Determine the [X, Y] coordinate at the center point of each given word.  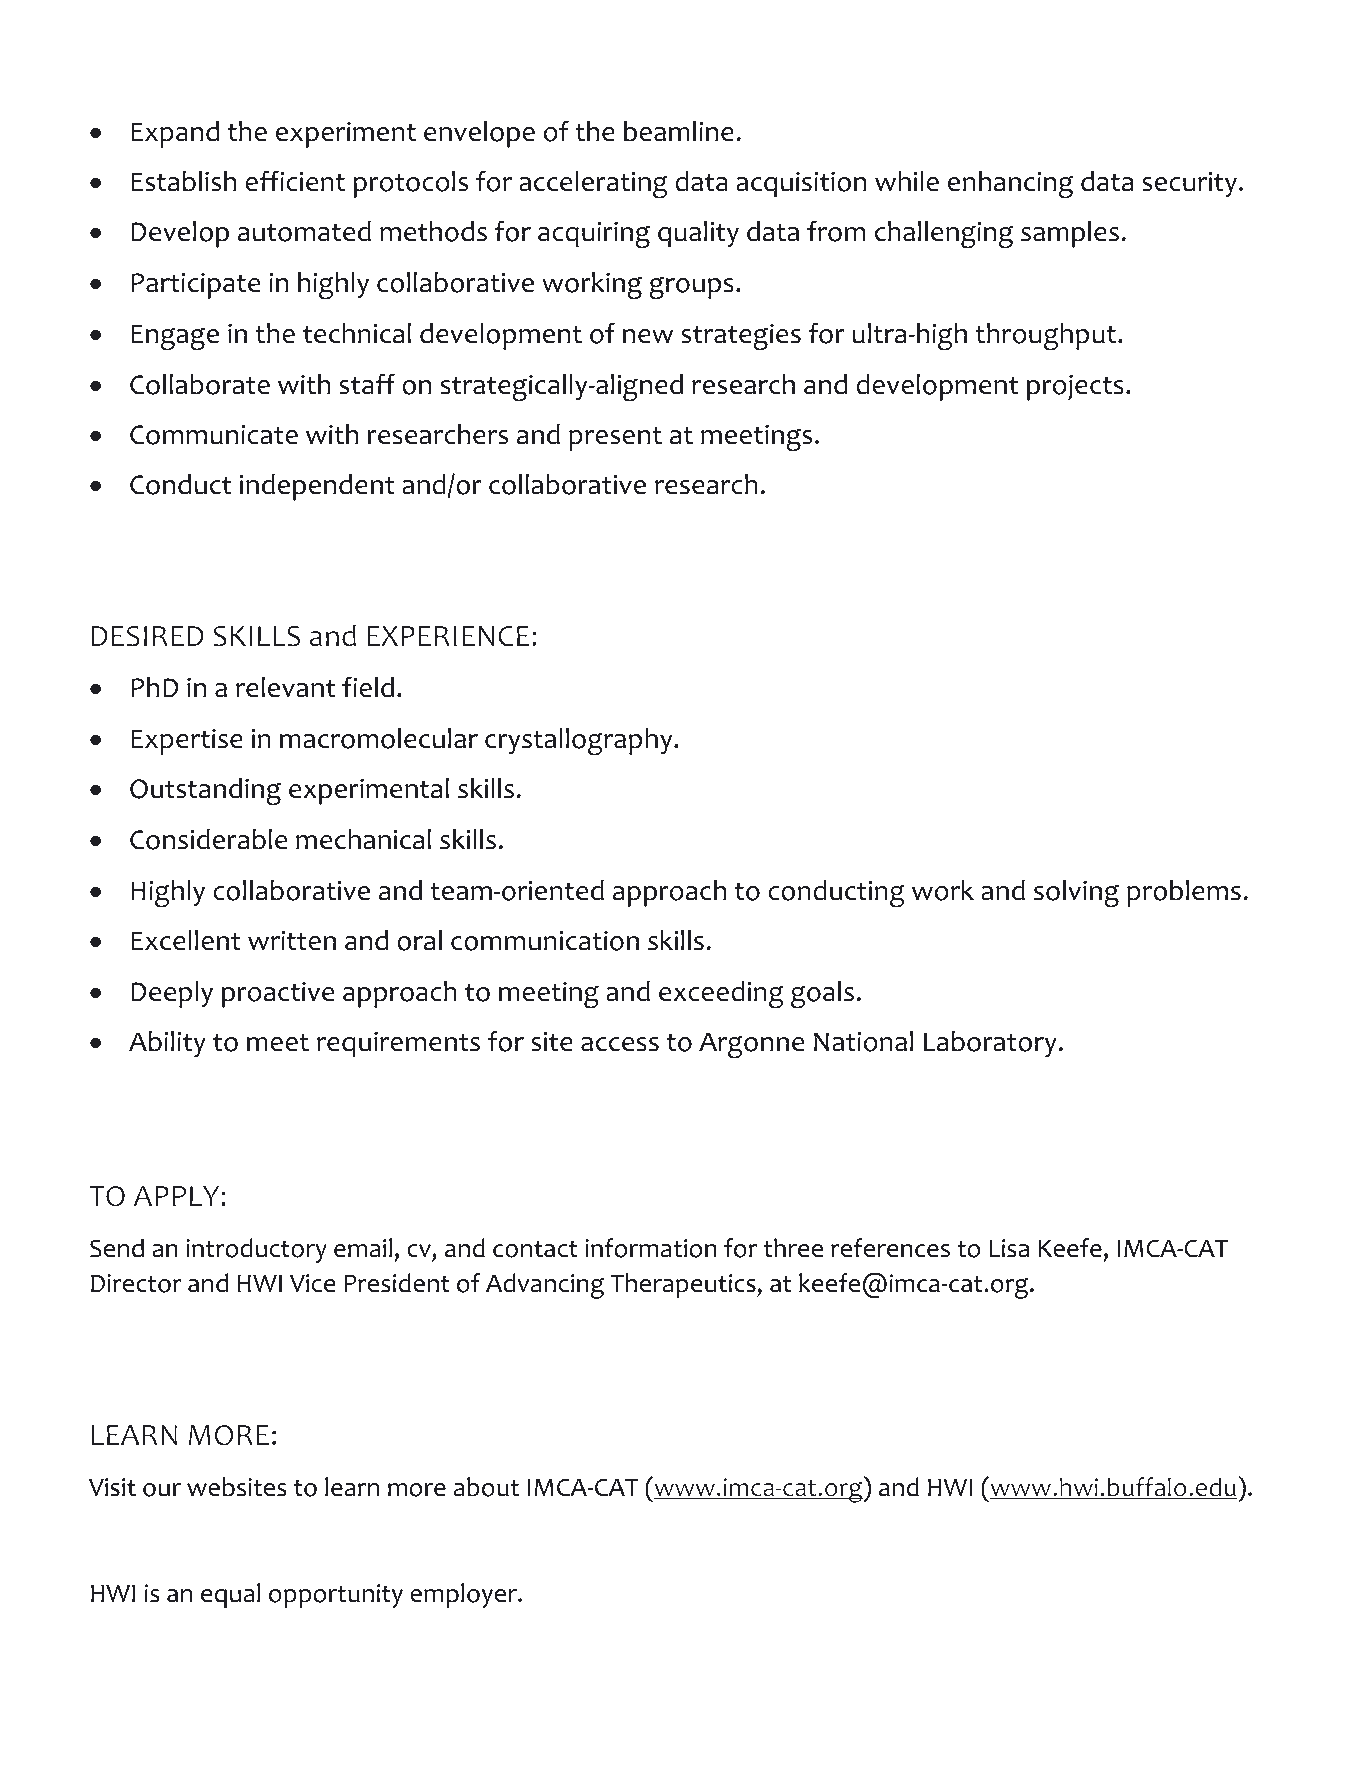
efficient [295, 181]
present [615, 438]
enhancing [1010, 185]
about [486, 1487]
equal [230, 1595]
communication [545, 941]
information [651, 1248]
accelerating [593, 185]
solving [1076, 894]
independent [317, 487]
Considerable [208, 839]
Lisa [1009, 1248]
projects [1075, 388]
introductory [256, 1250]
